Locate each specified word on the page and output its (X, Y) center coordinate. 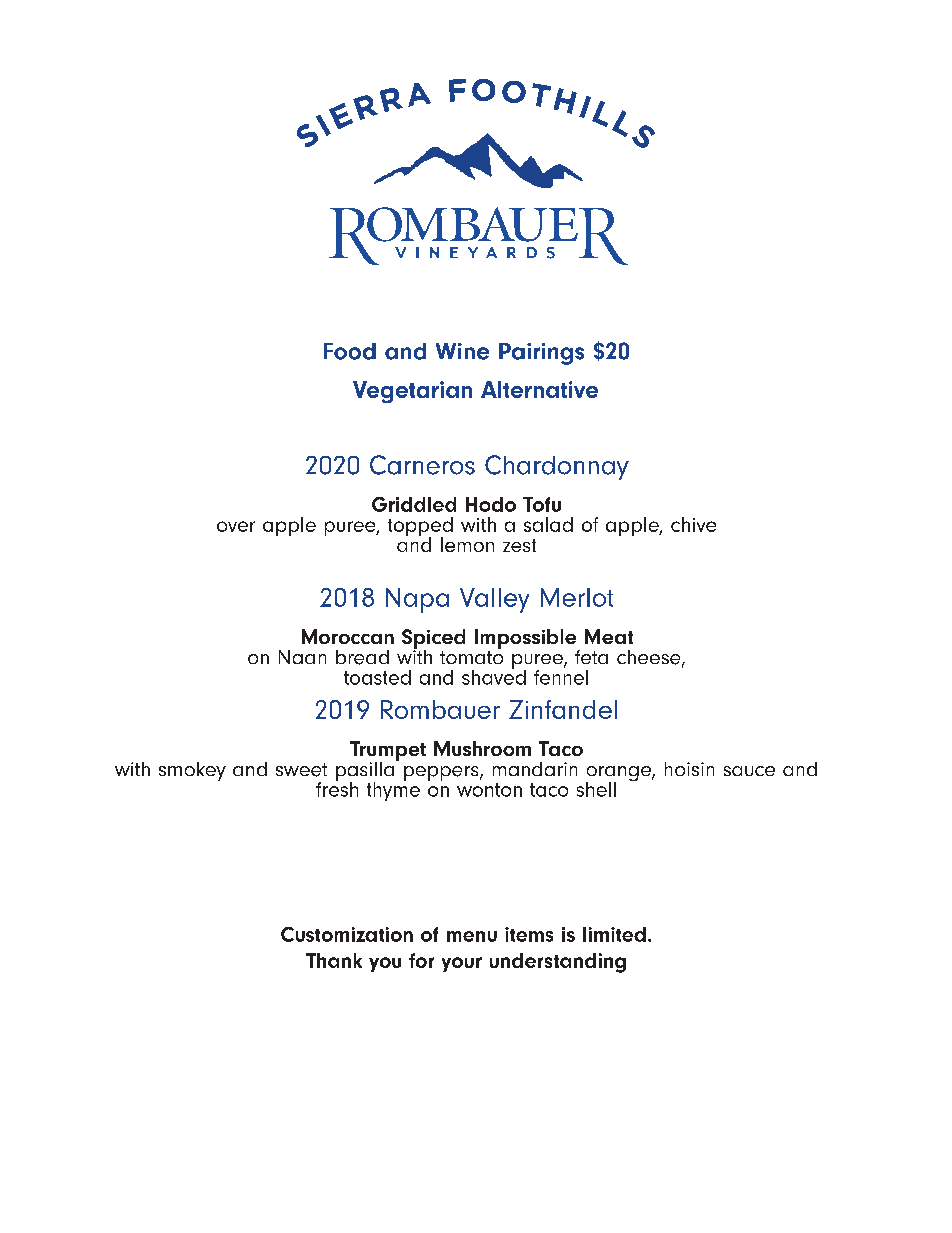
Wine (462, 351)
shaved (494, 676)
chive (693, 524)
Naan (302, 657)
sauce (749, 771)
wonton (489, 790)
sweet (301, 770)
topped (420, 528)
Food (350, 351)
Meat (609, 636)
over (236, 526)
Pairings (541, 354)
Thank (334, 960)
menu (472, 936)
